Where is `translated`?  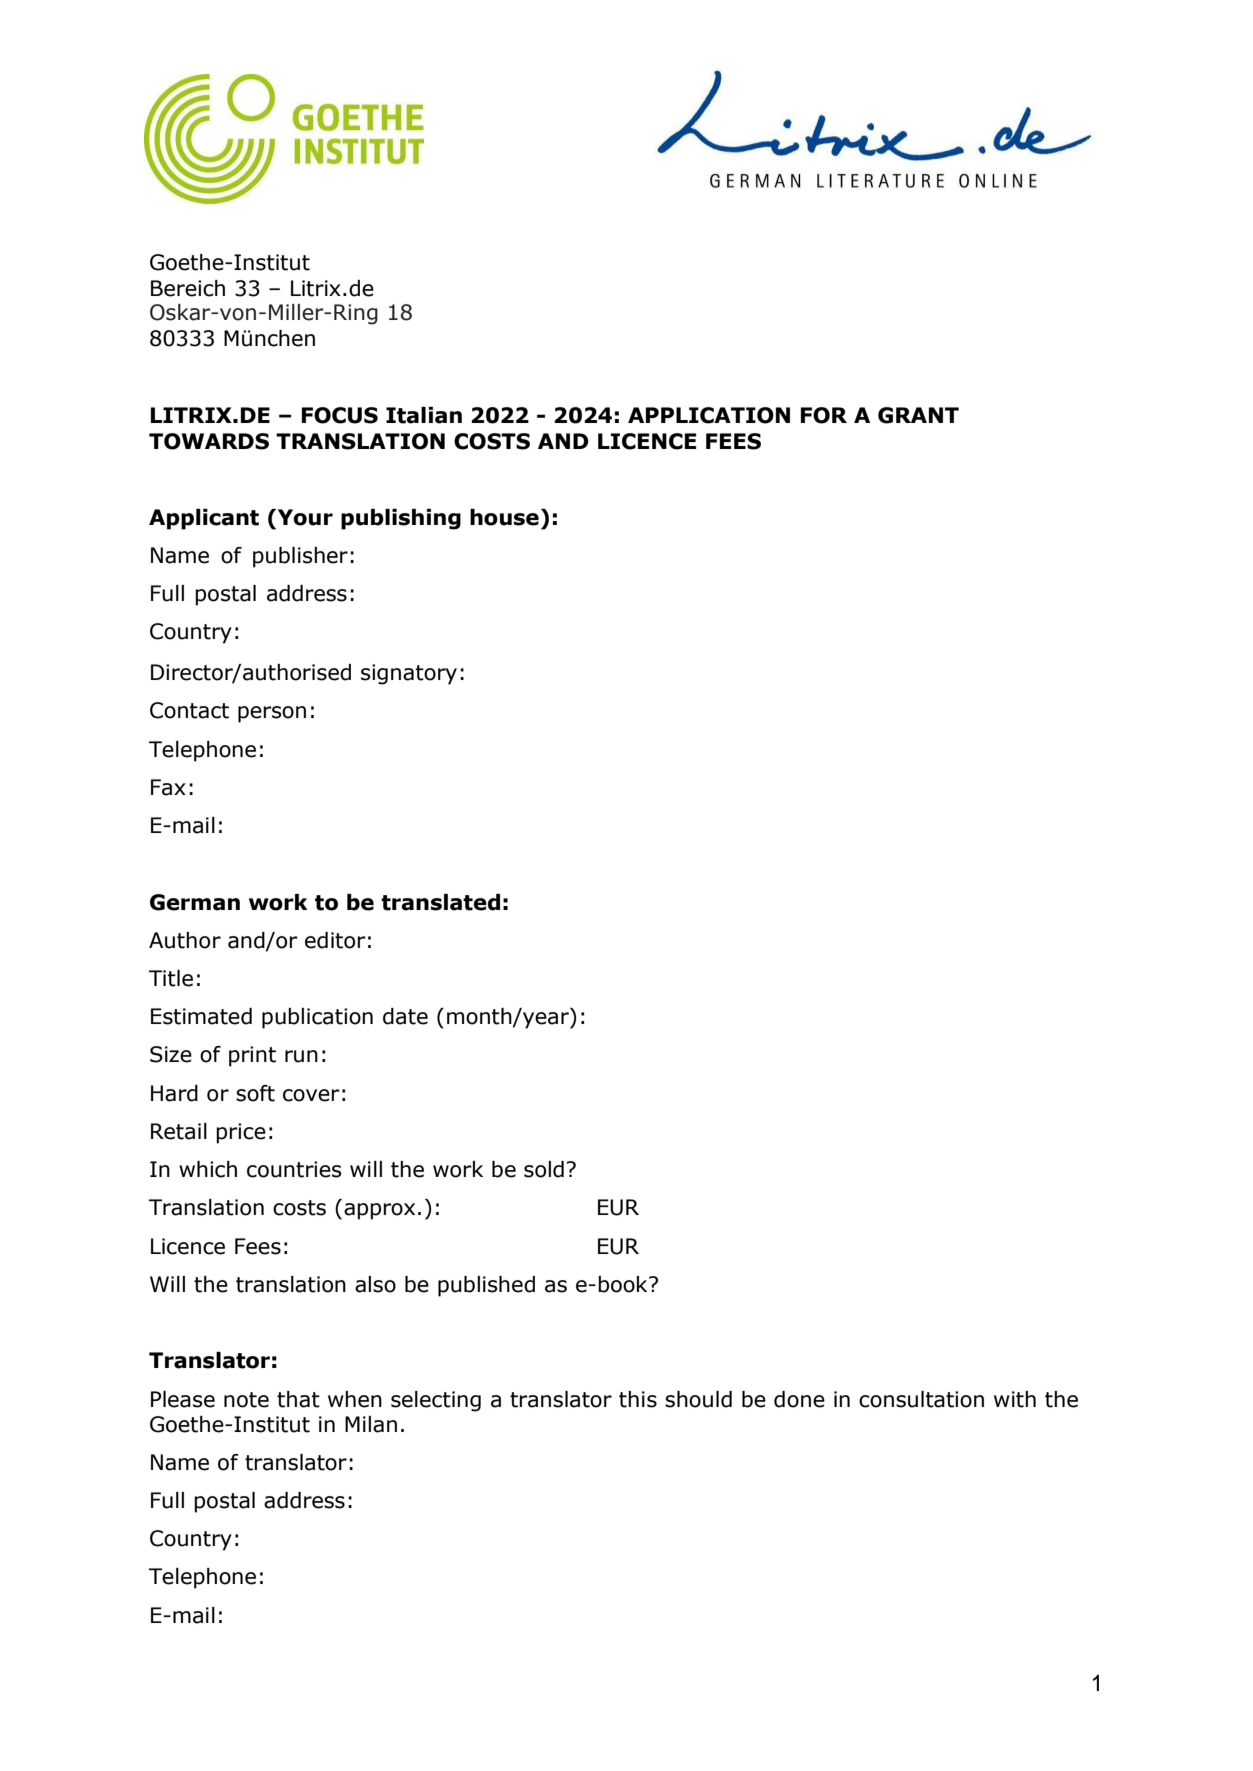 translated is located at coordinates (440, 902).
